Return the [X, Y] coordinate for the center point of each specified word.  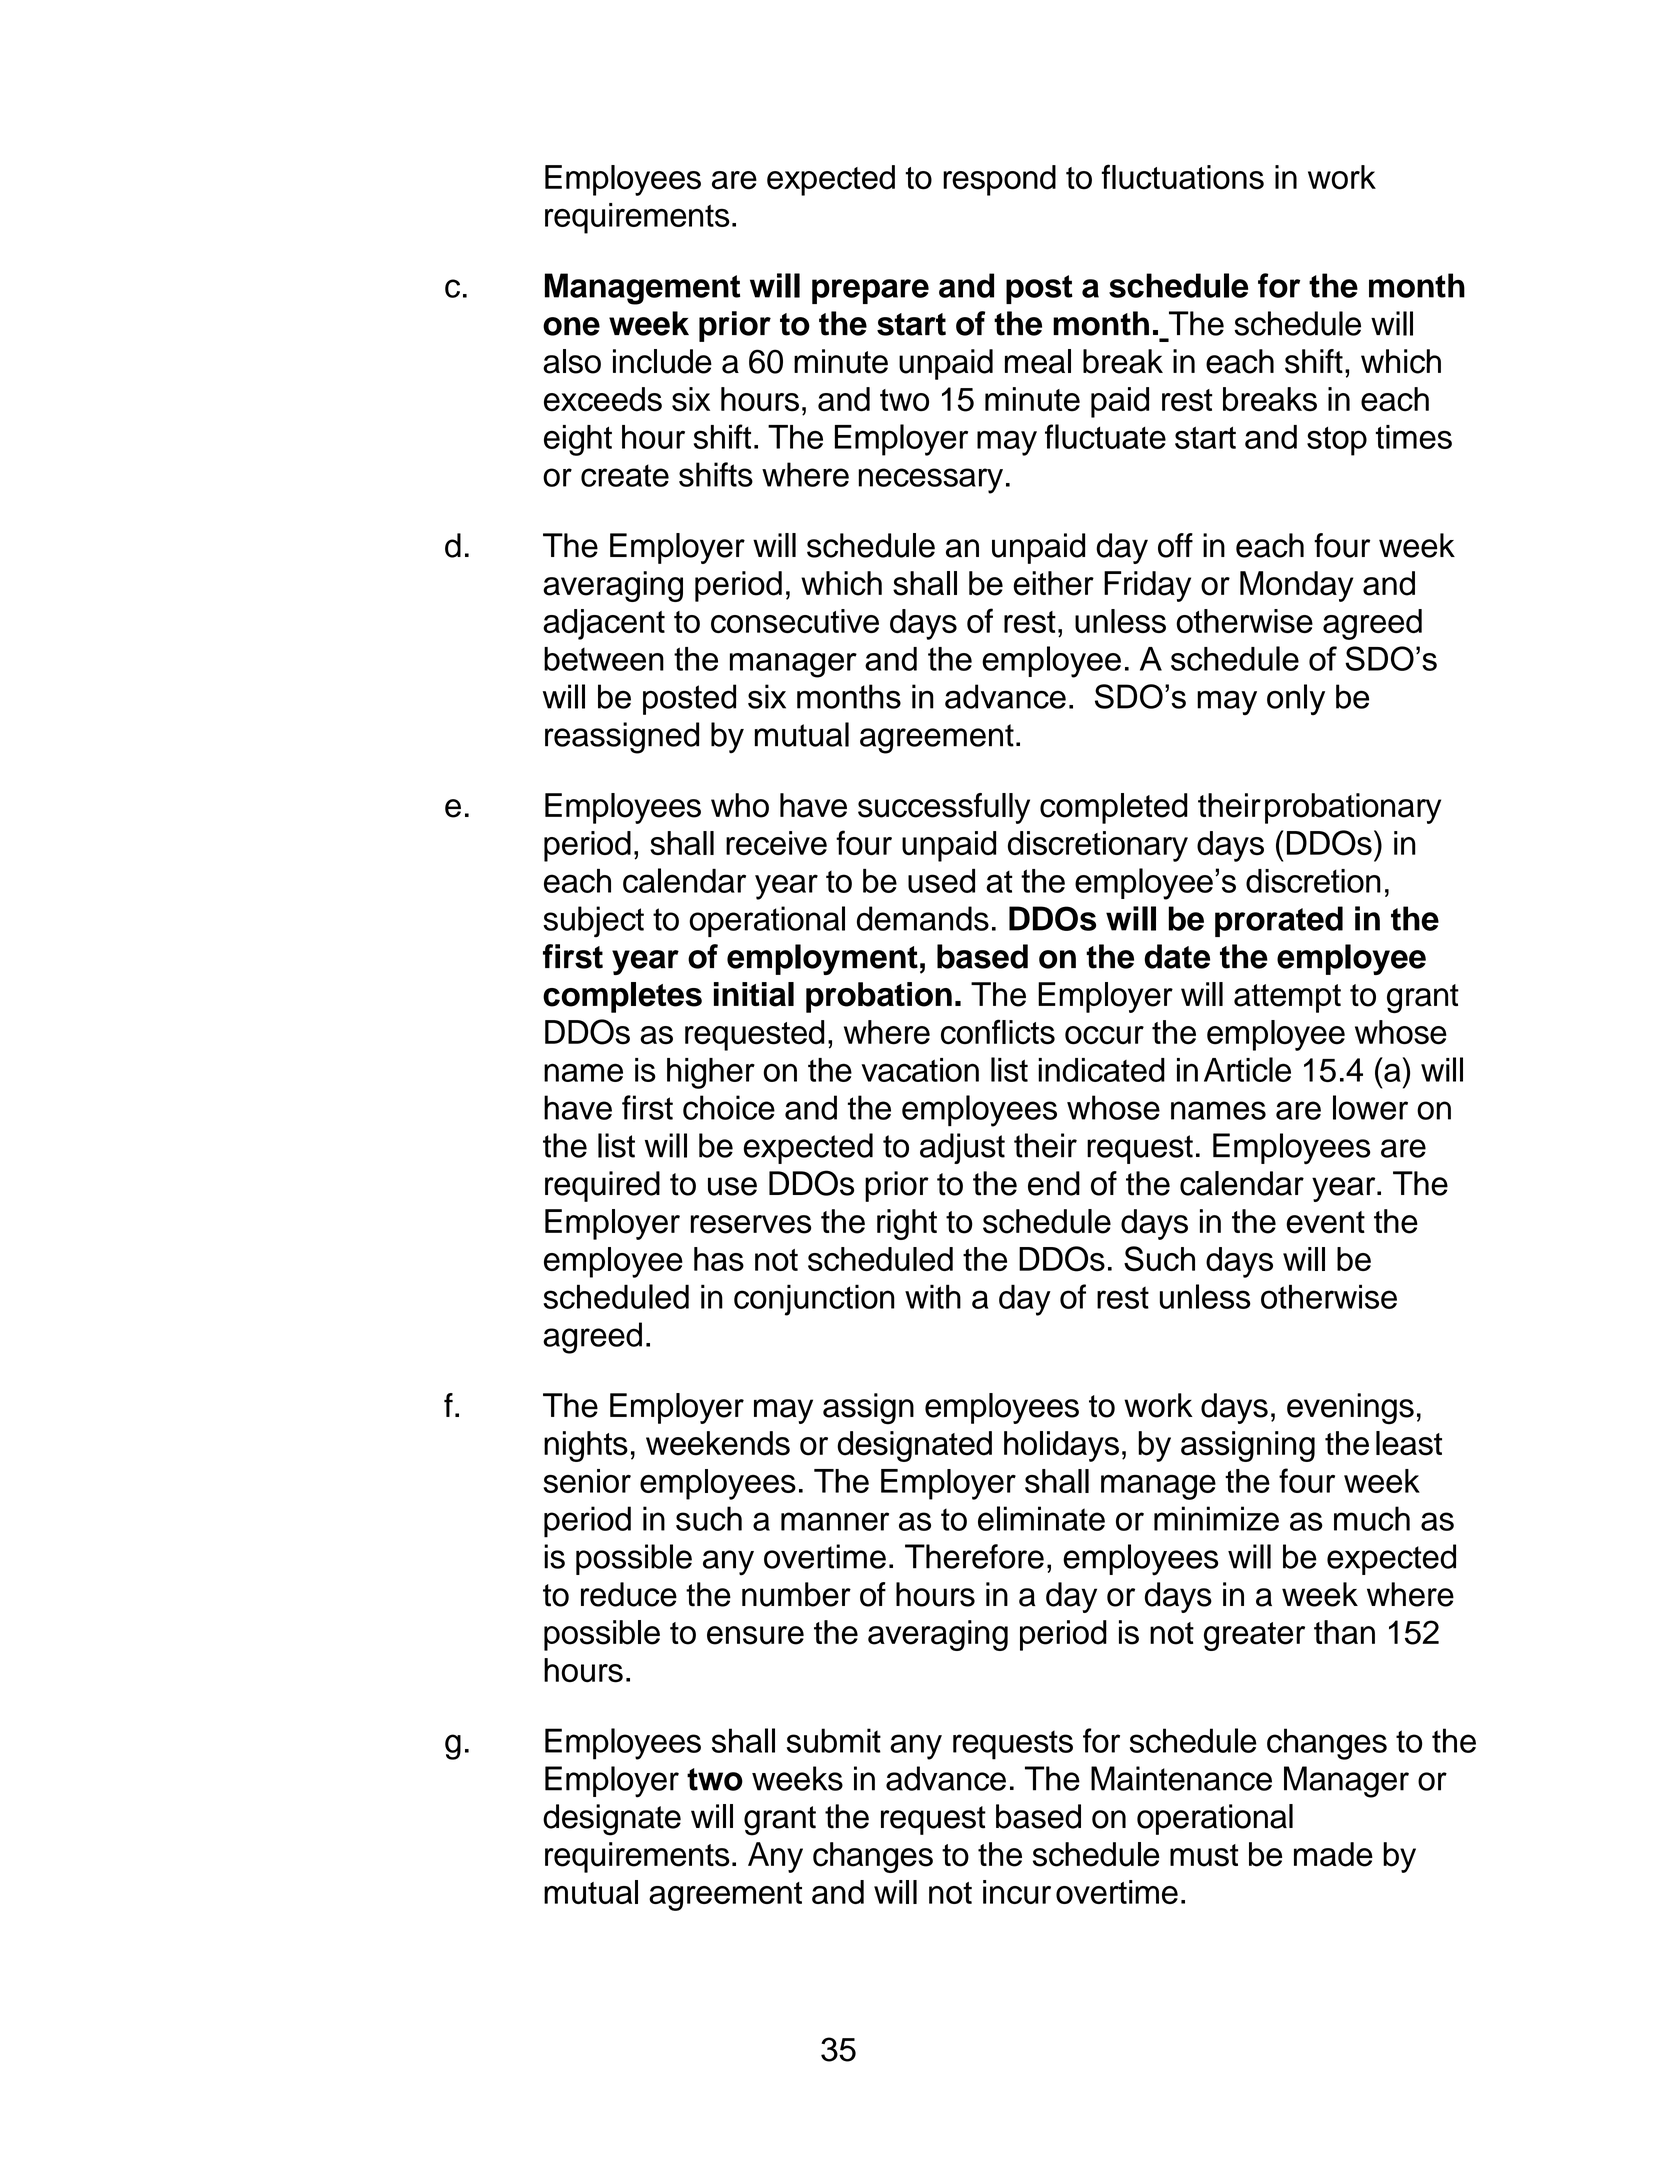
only [1296, 699]
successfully [944, 808]
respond [999, 180]
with [933, 1296]
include [662, 361]
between [604, 659]
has [719, 1259]
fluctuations [1183, 177]
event [1325, 1222]
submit [834, 1740]
